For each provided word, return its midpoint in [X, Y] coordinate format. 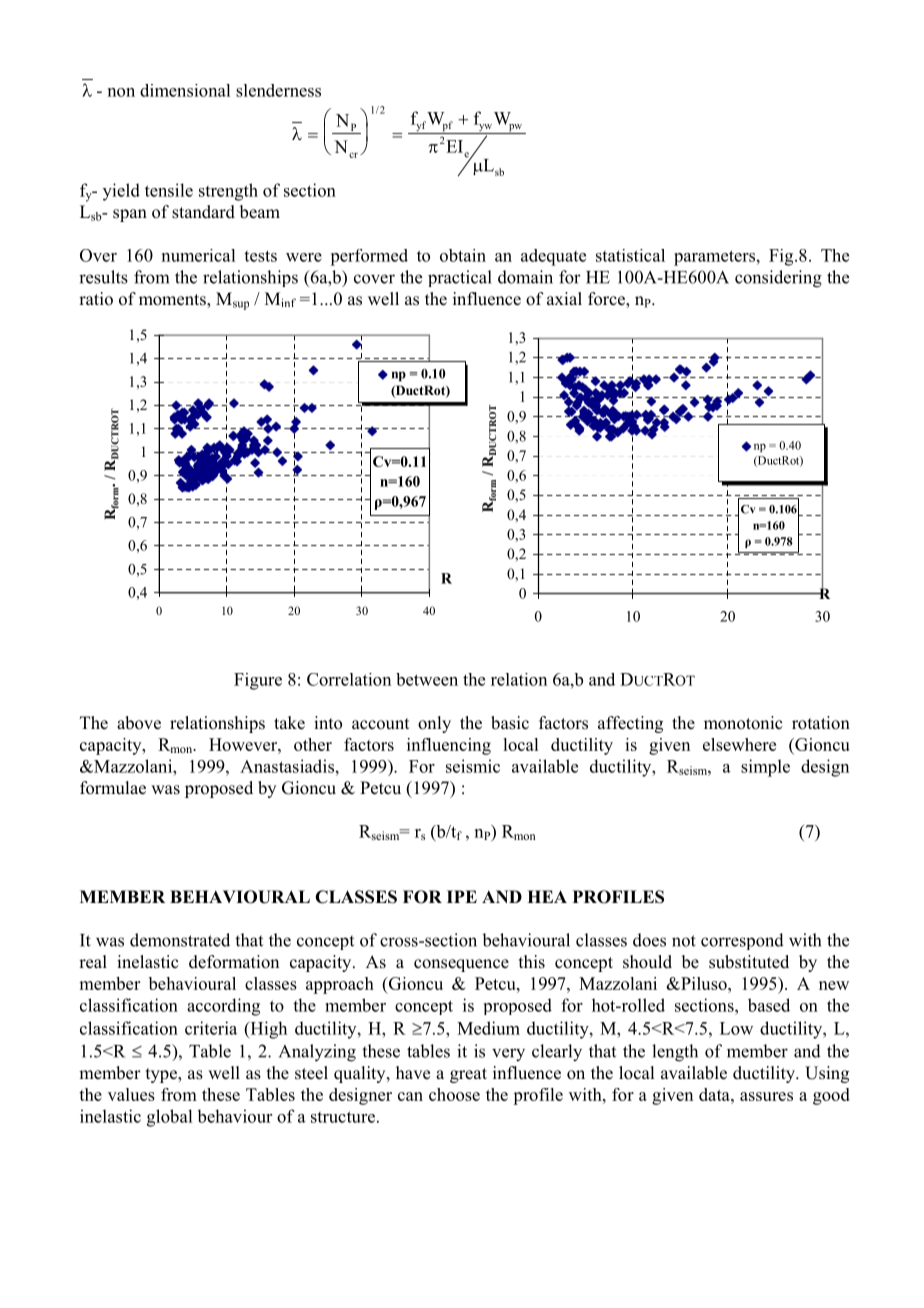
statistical [630, 255]
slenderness [278, 90]
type [162, 1075]
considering [778, 279]
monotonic [743, 723]
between [427, 679]
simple [765, 768]
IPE [462, 896]
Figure [258, 681]
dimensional [185, 90]
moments [173, 301]
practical [460, 278]
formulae [113, 788]
